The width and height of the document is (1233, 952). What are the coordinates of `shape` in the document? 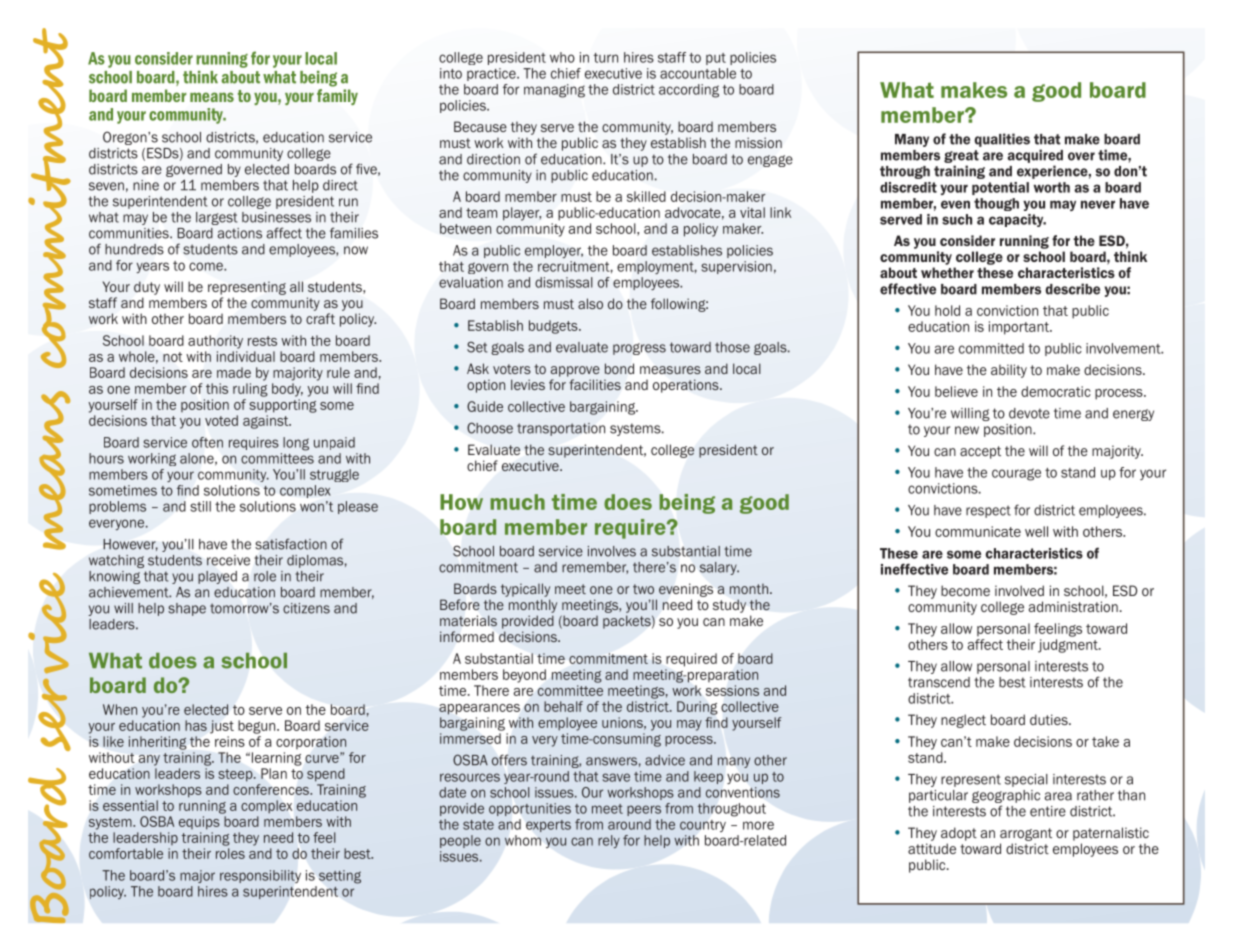 It's located at (187, 609).
